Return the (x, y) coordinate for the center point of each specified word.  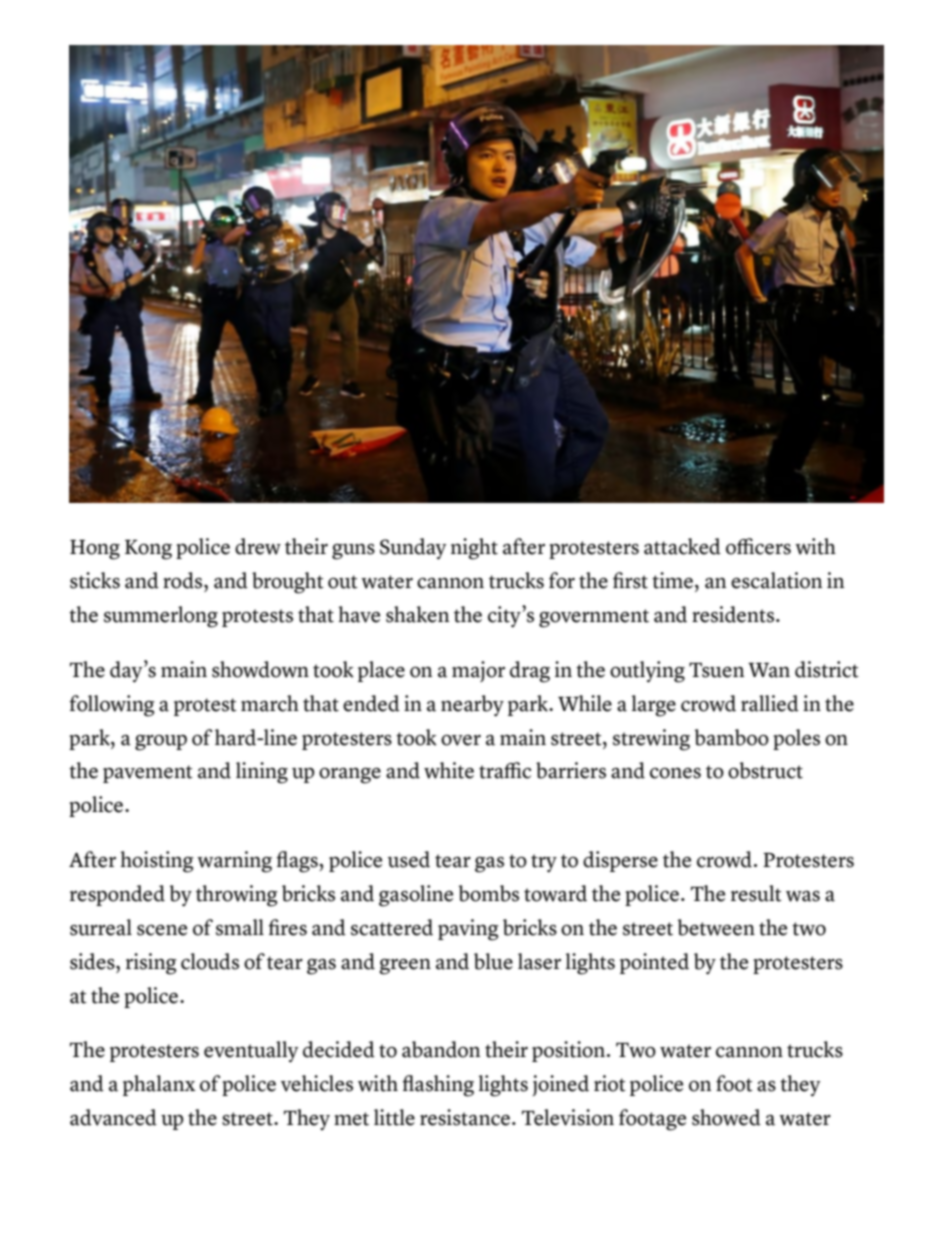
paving (468, 930)
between (716, 927)
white (449, 770)
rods (184, 580)
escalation (776, 580)
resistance (465, 1117)
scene (162, 930)
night (474, 549)
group (161, 743)
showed (726, 1117)
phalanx (159, 1085)
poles (796, 739)
